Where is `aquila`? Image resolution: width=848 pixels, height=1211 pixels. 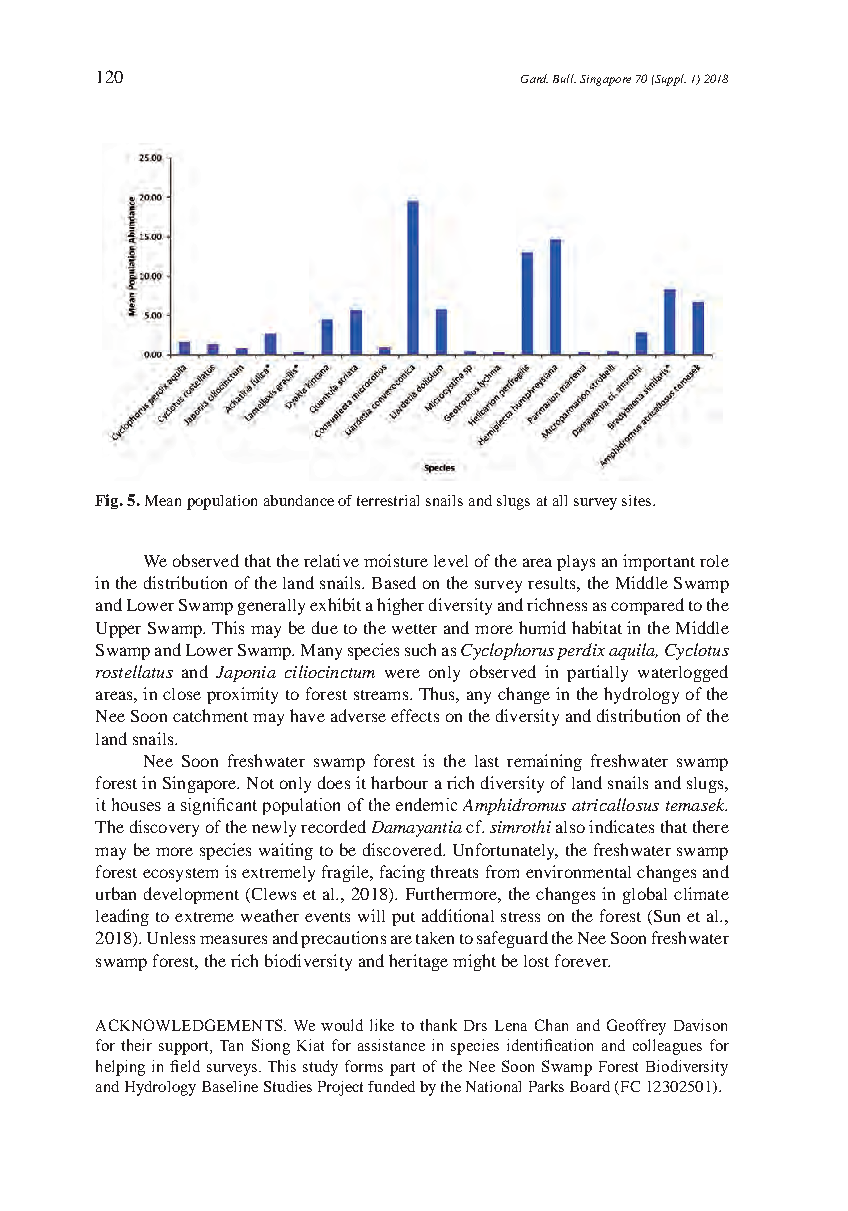
aquila is located at coordinates (633, 651).
